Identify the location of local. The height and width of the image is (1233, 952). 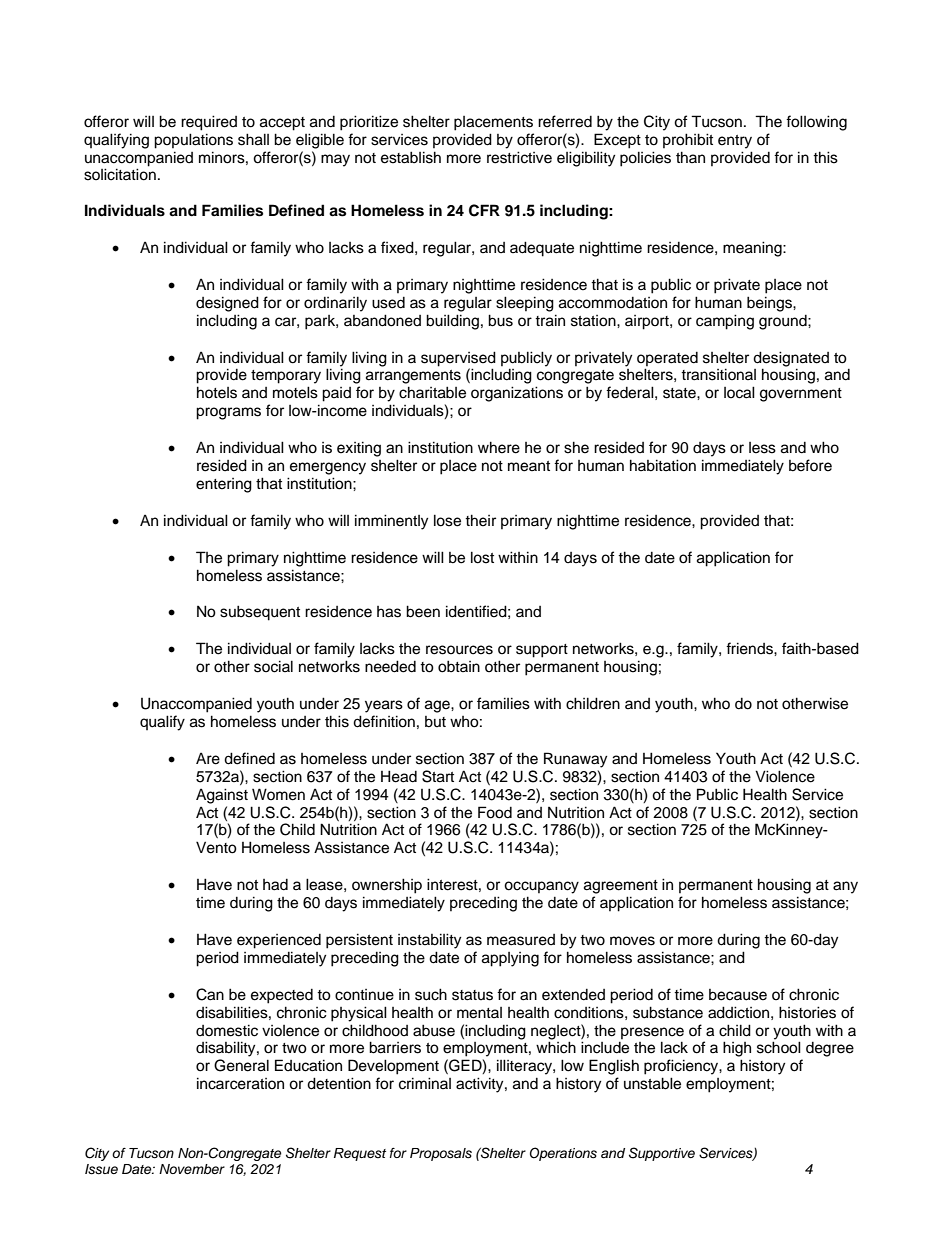
(739, 392).
